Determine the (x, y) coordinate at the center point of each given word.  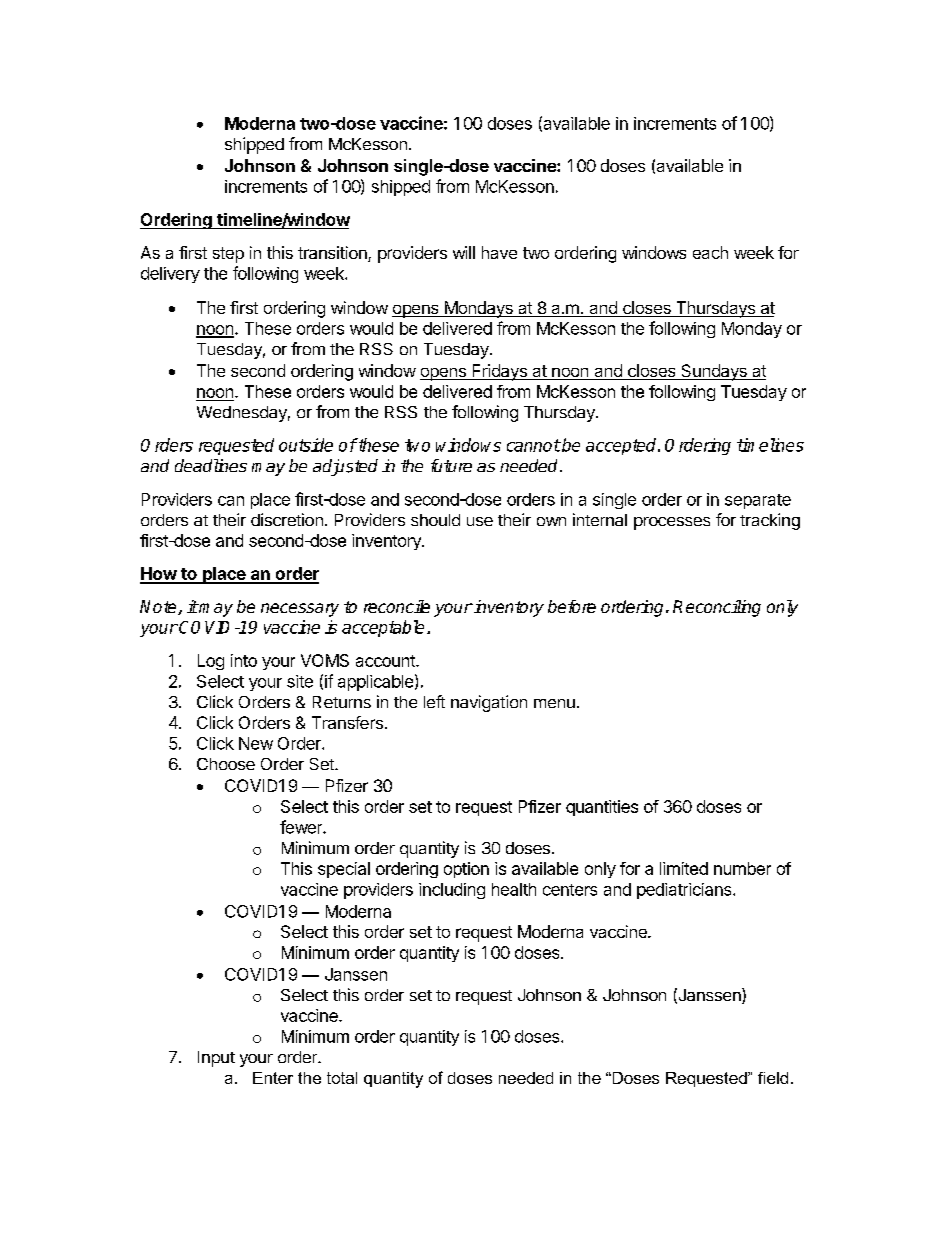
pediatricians (685, 891)
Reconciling (717, 608)
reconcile (397, 606)
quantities (602, 808)
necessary (300, 610)
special (344, 870)
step (228, 255)
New (256, 743)
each (710, 252)
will (464, 252)
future (451, 465)
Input (216, 1059)
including (452, 891)
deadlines (211, 465)
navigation (489, 703)
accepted (622, 446)
